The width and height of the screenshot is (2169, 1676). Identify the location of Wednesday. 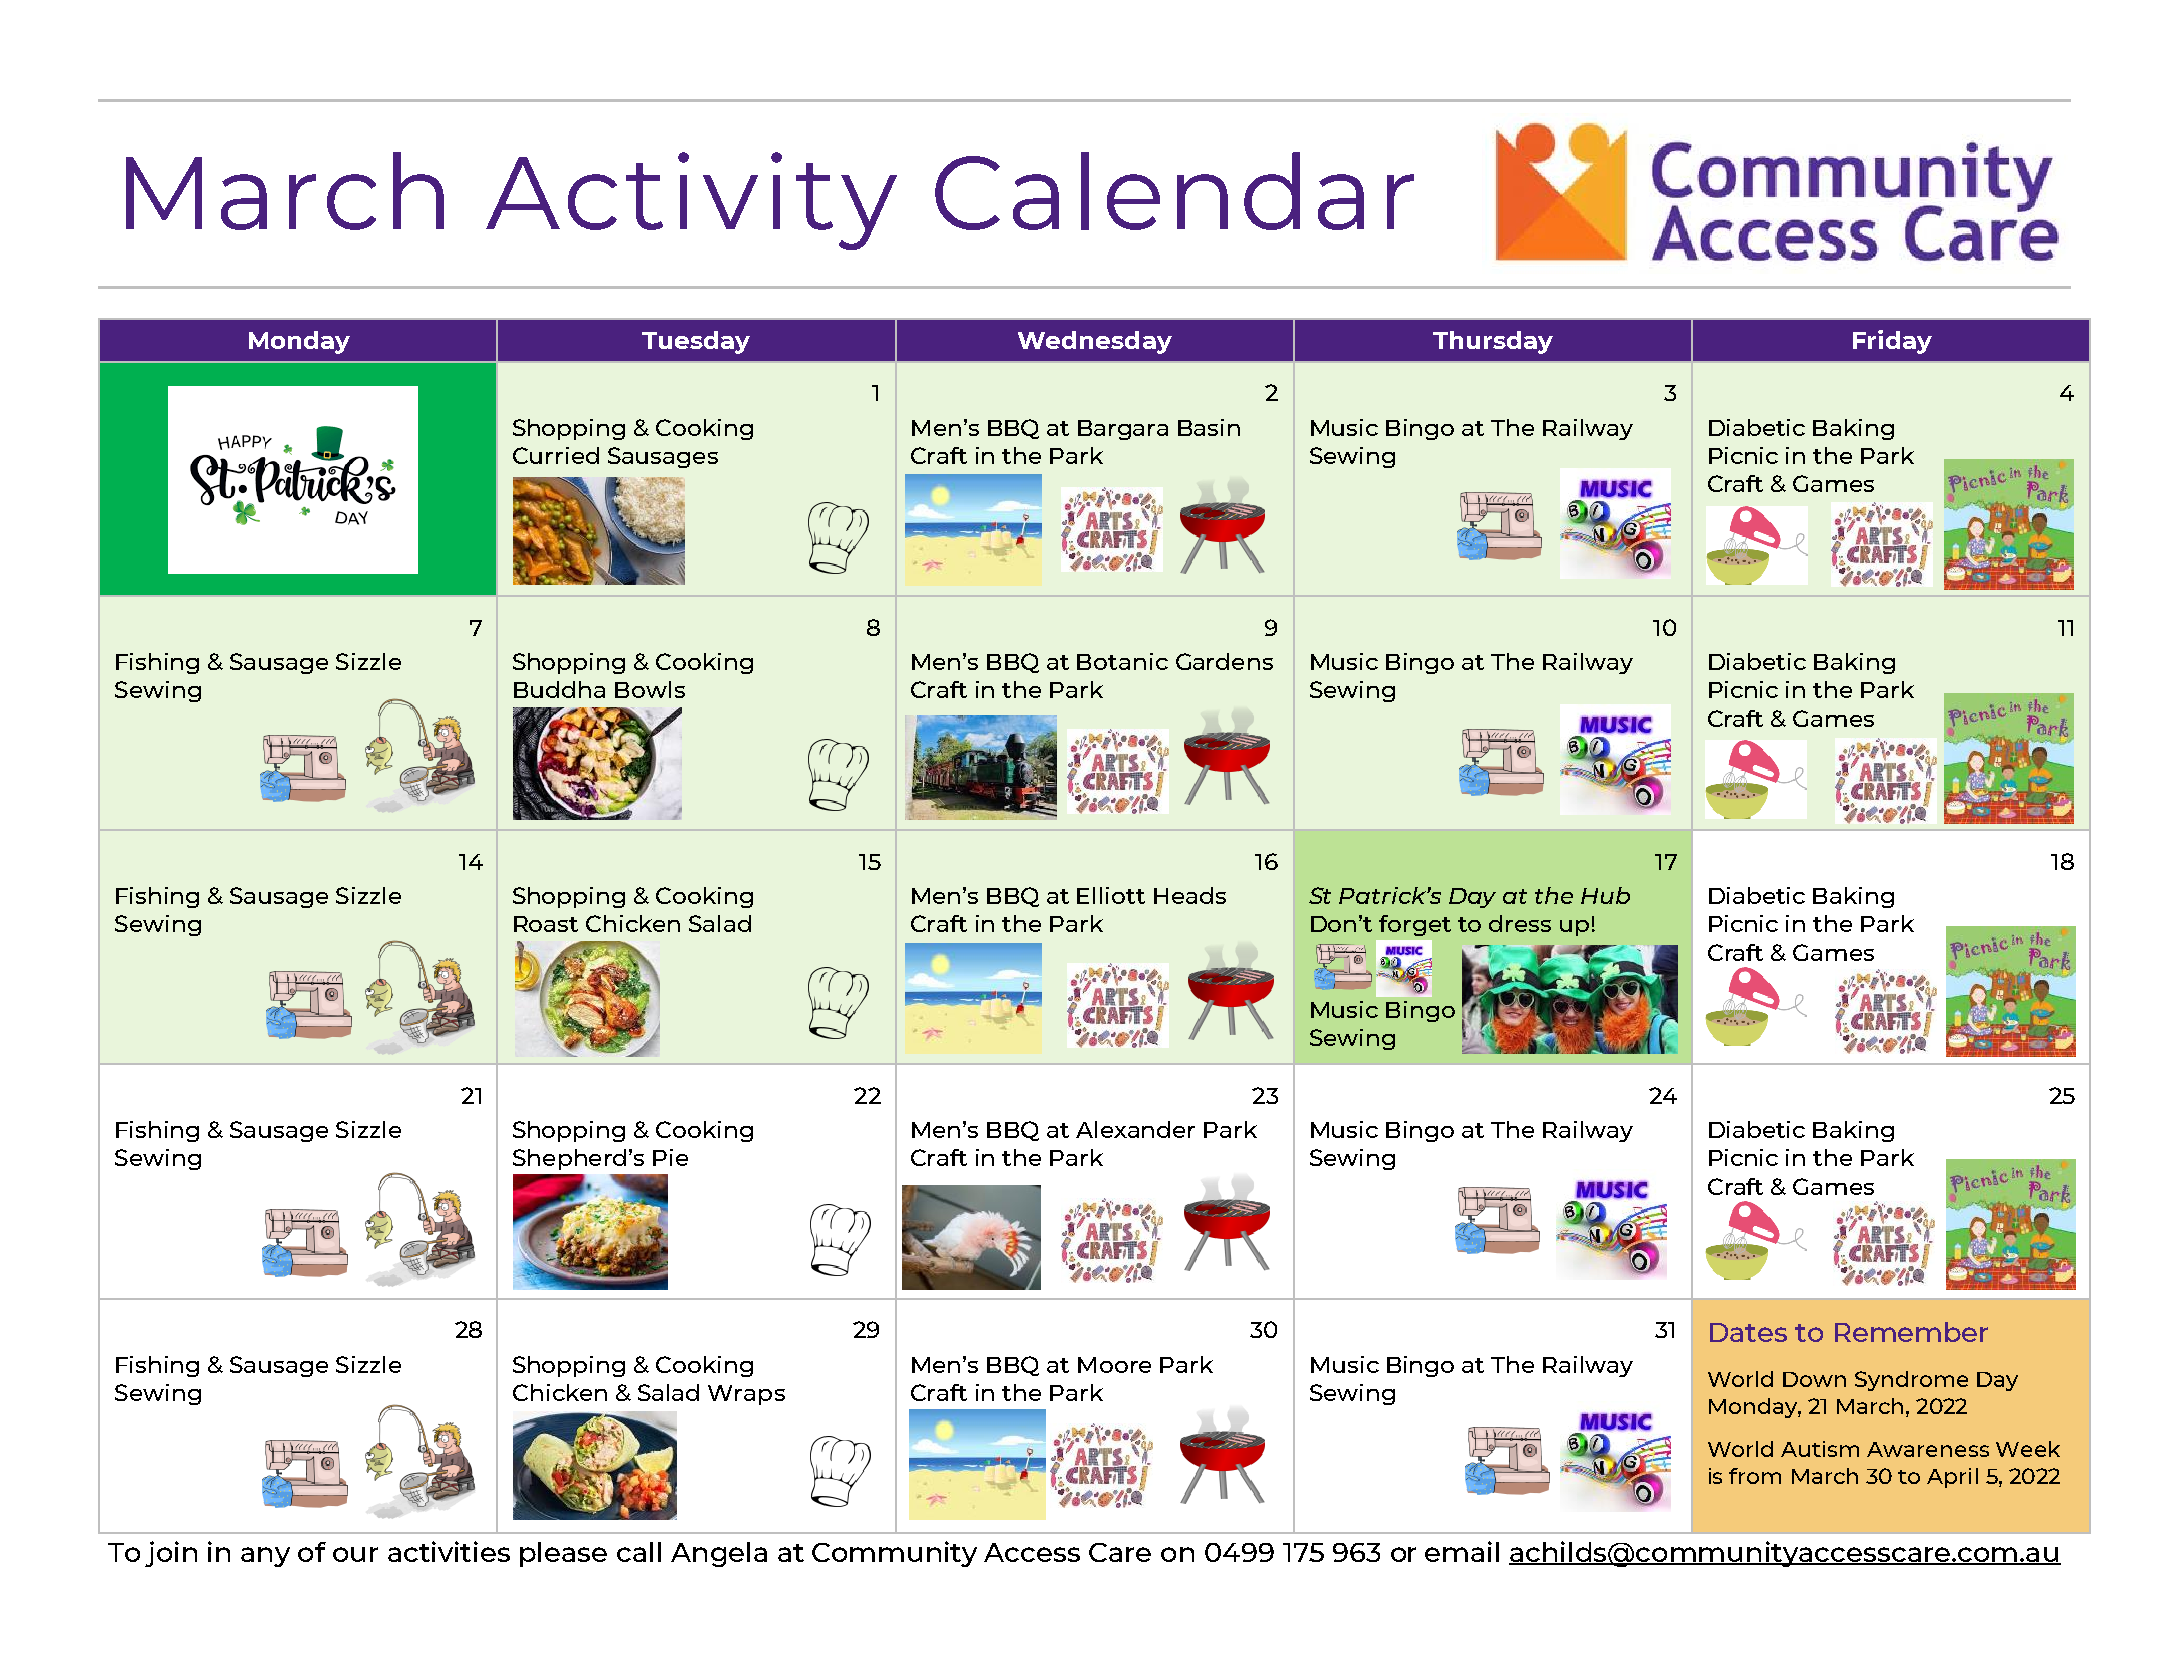
(1095, 342).
